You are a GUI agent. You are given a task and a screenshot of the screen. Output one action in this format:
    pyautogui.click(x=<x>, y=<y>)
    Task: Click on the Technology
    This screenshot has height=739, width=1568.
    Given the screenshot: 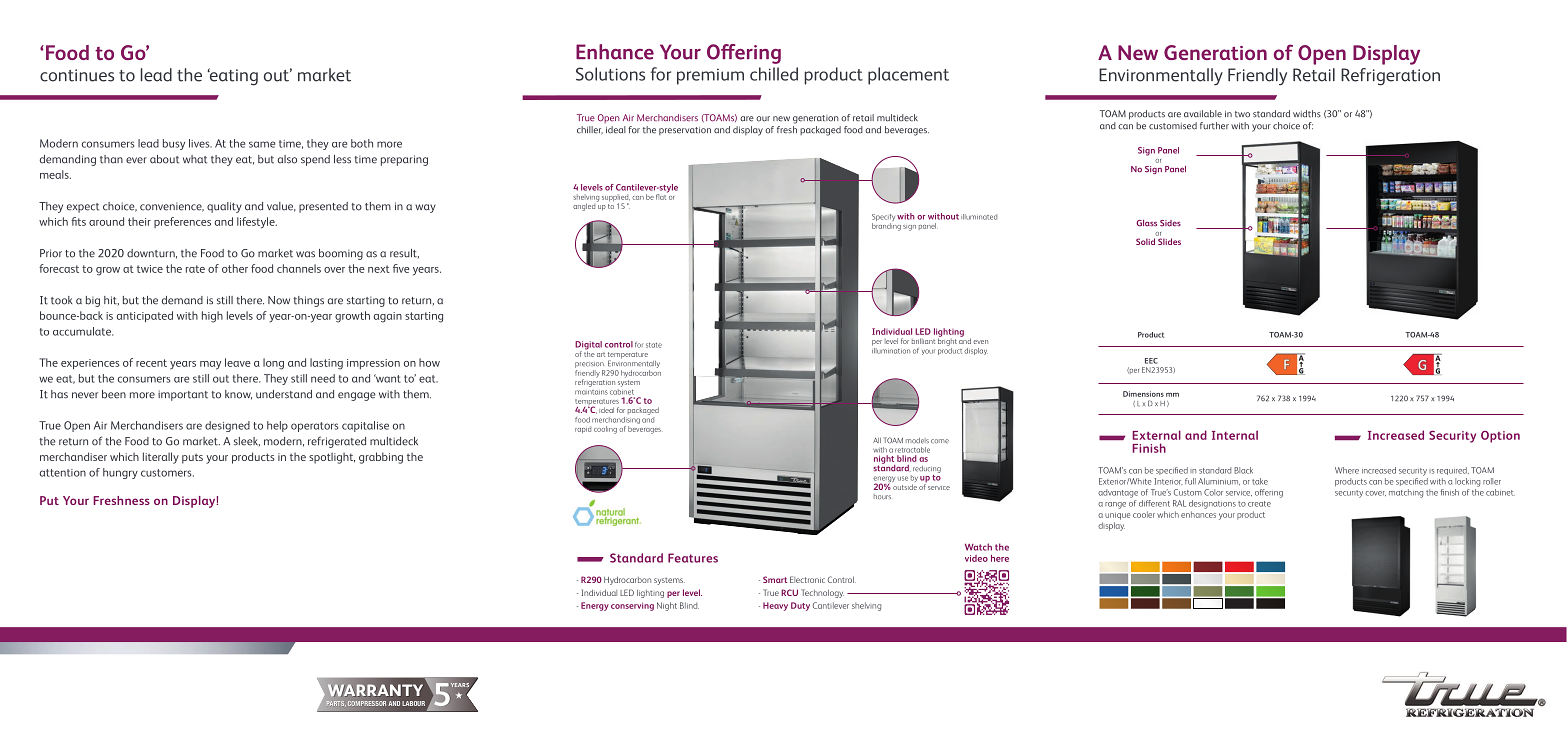 What is the action you would take?
    pyautogui.click(x=822, y=593)
